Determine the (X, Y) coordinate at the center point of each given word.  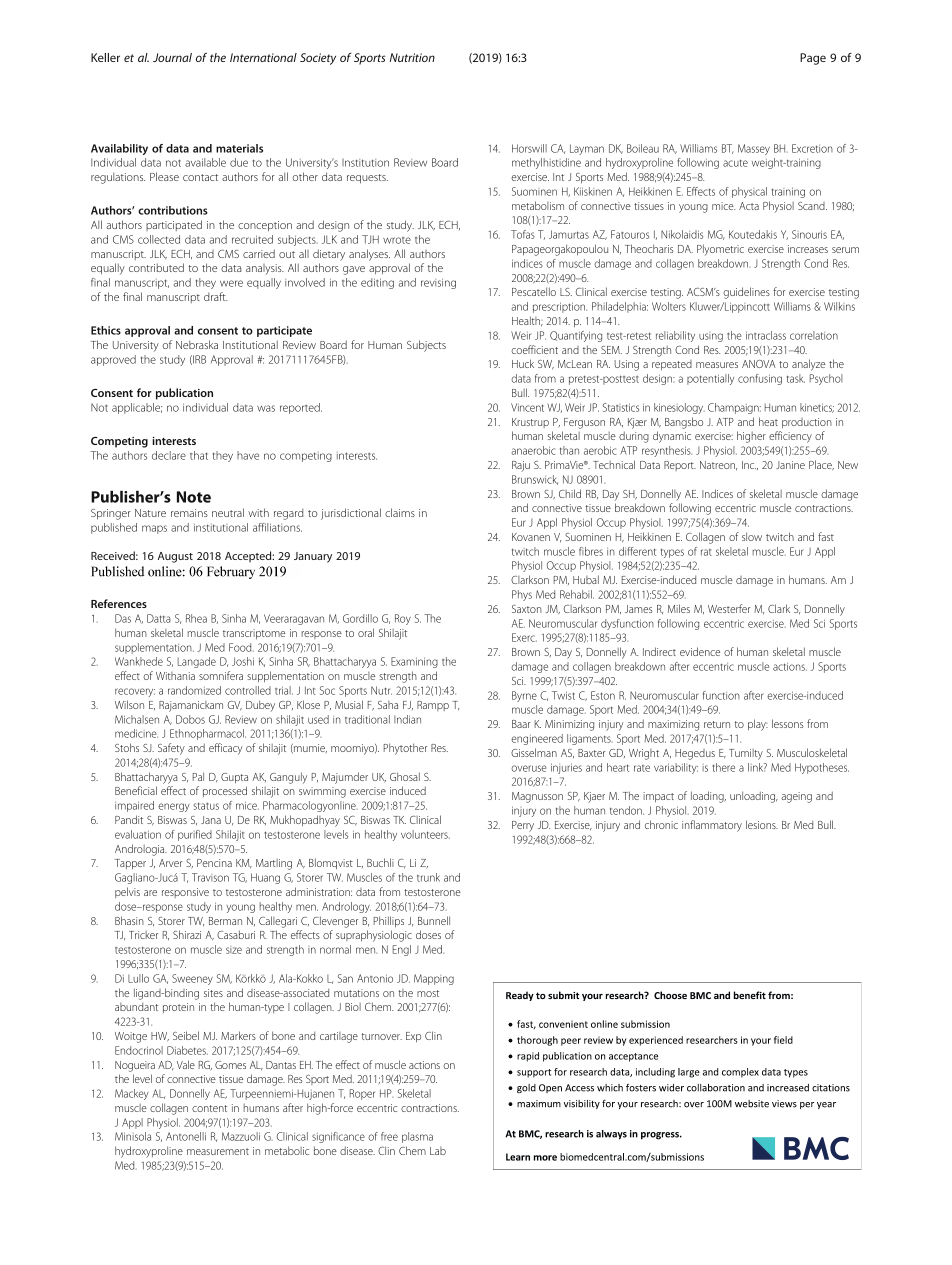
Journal (172, 57)
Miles (679, 608)
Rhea (196, 618)
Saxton (527, 609)
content (209, 1108)
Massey (754, 149)
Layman (587, 149)
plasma (417, 1137)
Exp (413, 1037)
